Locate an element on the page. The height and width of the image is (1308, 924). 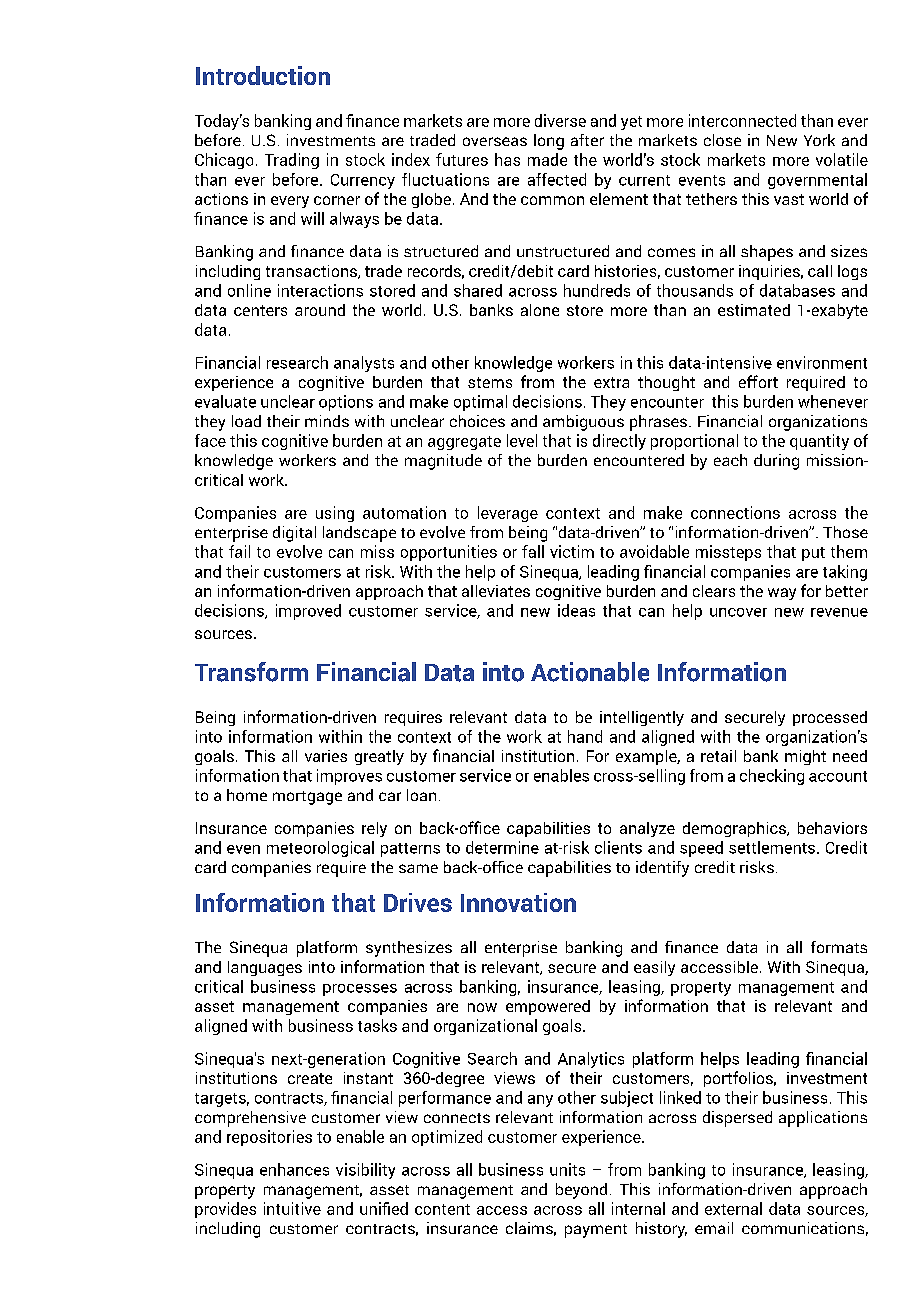
Introduction is located at coordinates (263, 75).
